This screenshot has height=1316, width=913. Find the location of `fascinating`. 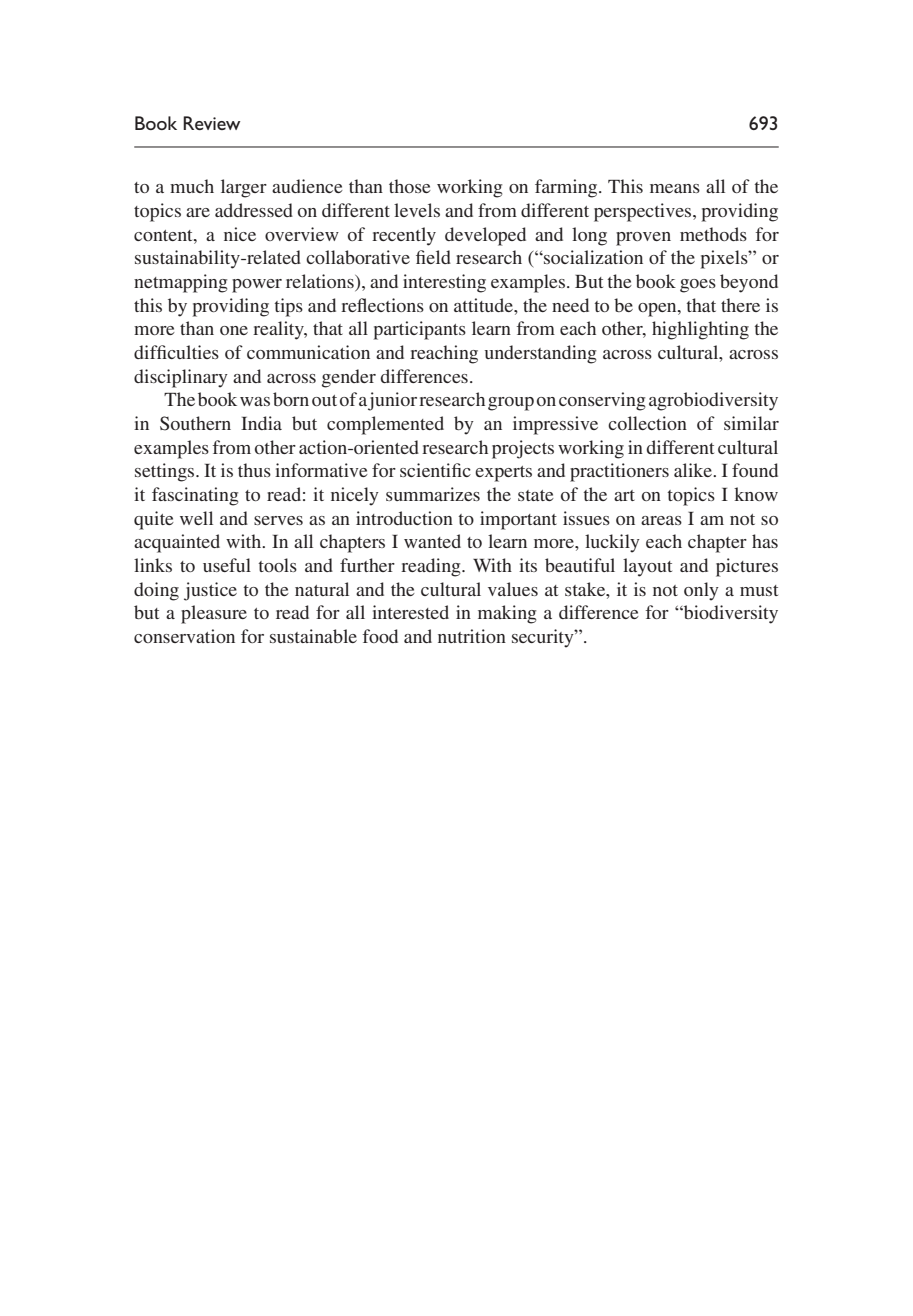

fascinating is located at coordinates (195, 496).
